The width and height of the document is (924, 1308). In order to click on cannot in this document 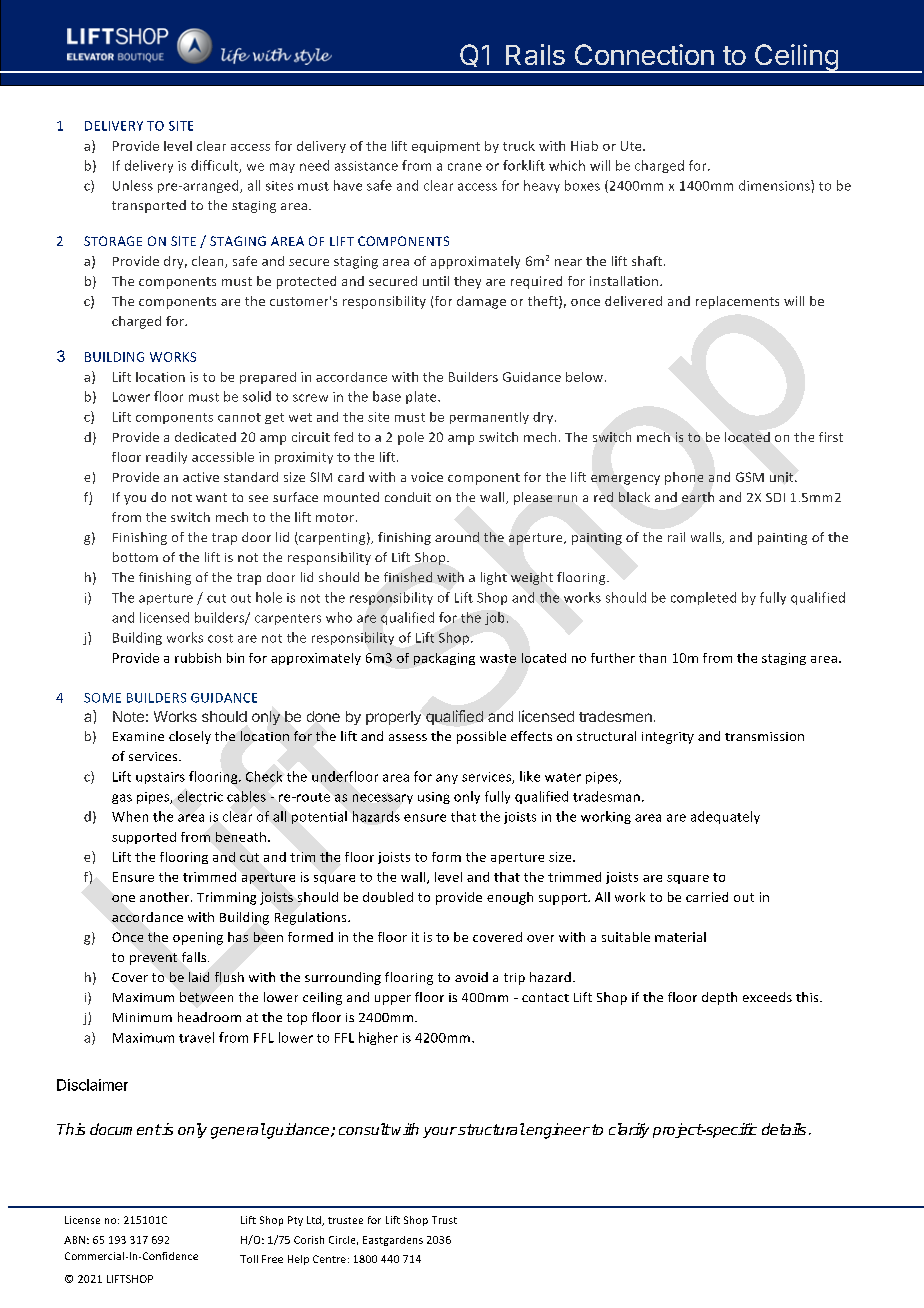, I will do `click(239, 417)`.
